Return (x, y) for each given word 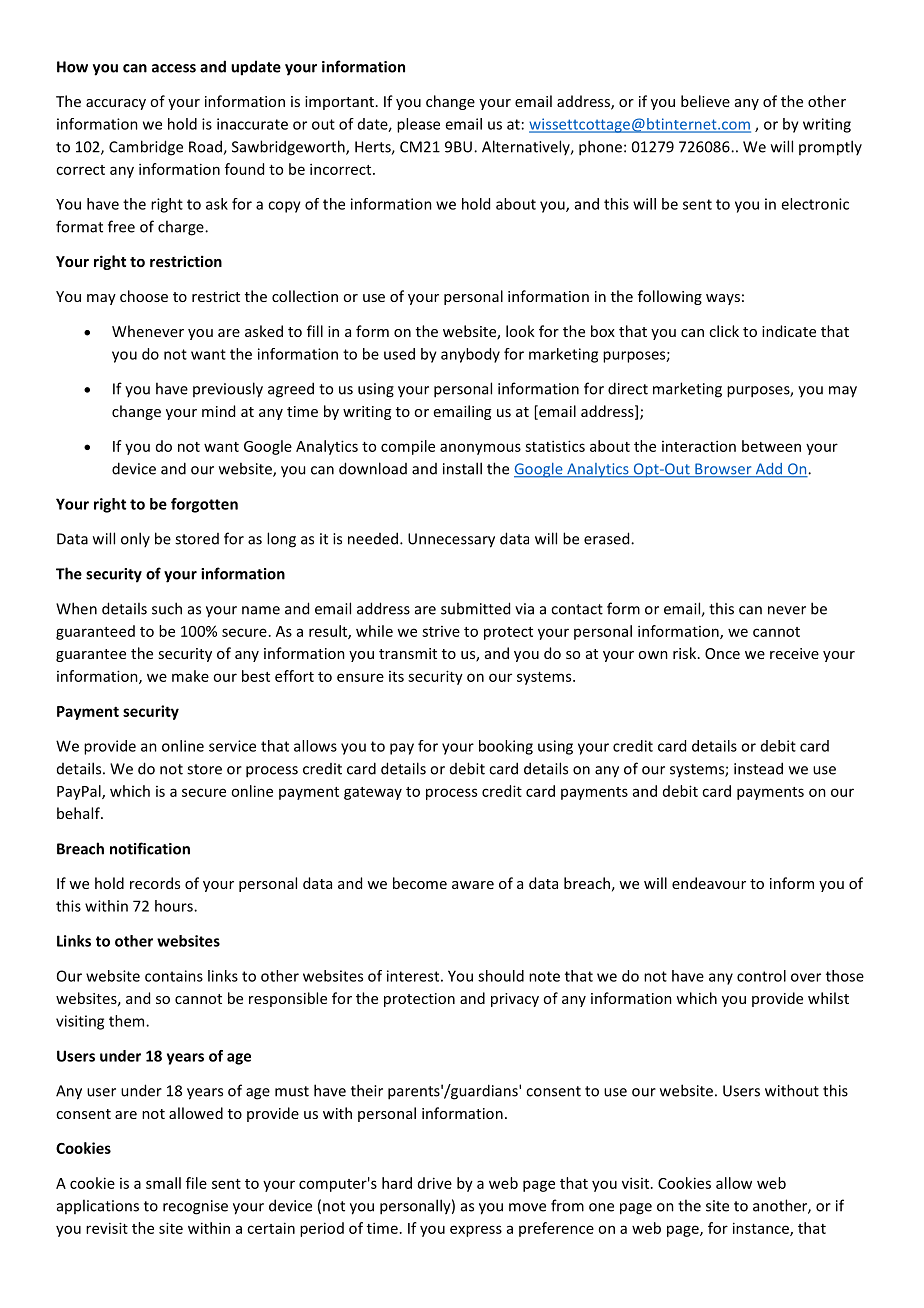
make (190, 676)
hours (175, 906)
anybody (470, 355)
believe (705, 101)
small (163, 1183)
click (724, 331)
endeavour (709, 883)
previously (228, 390)
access (174, 68)
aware (473, 885)
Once (722, 653)
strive (441, 631)
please (418, 125)
